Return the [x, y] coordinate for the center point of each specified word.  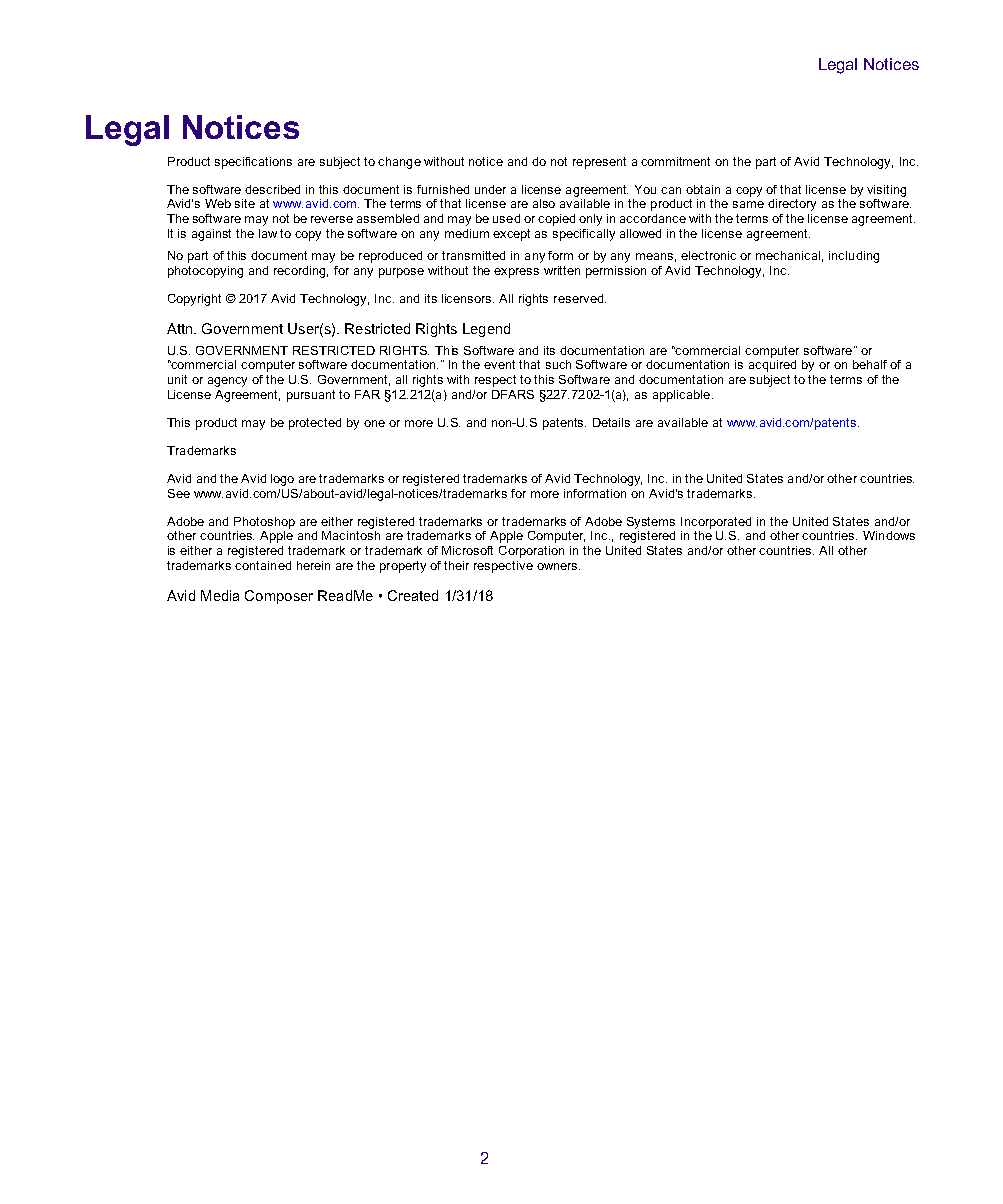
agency [227, 382]
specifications [253, 163]
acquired [772, 366]
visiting [886, 191]
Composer [279, 597]
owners [558, 566]
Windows [889, 535]
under [490, 189]
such [558, 364]
